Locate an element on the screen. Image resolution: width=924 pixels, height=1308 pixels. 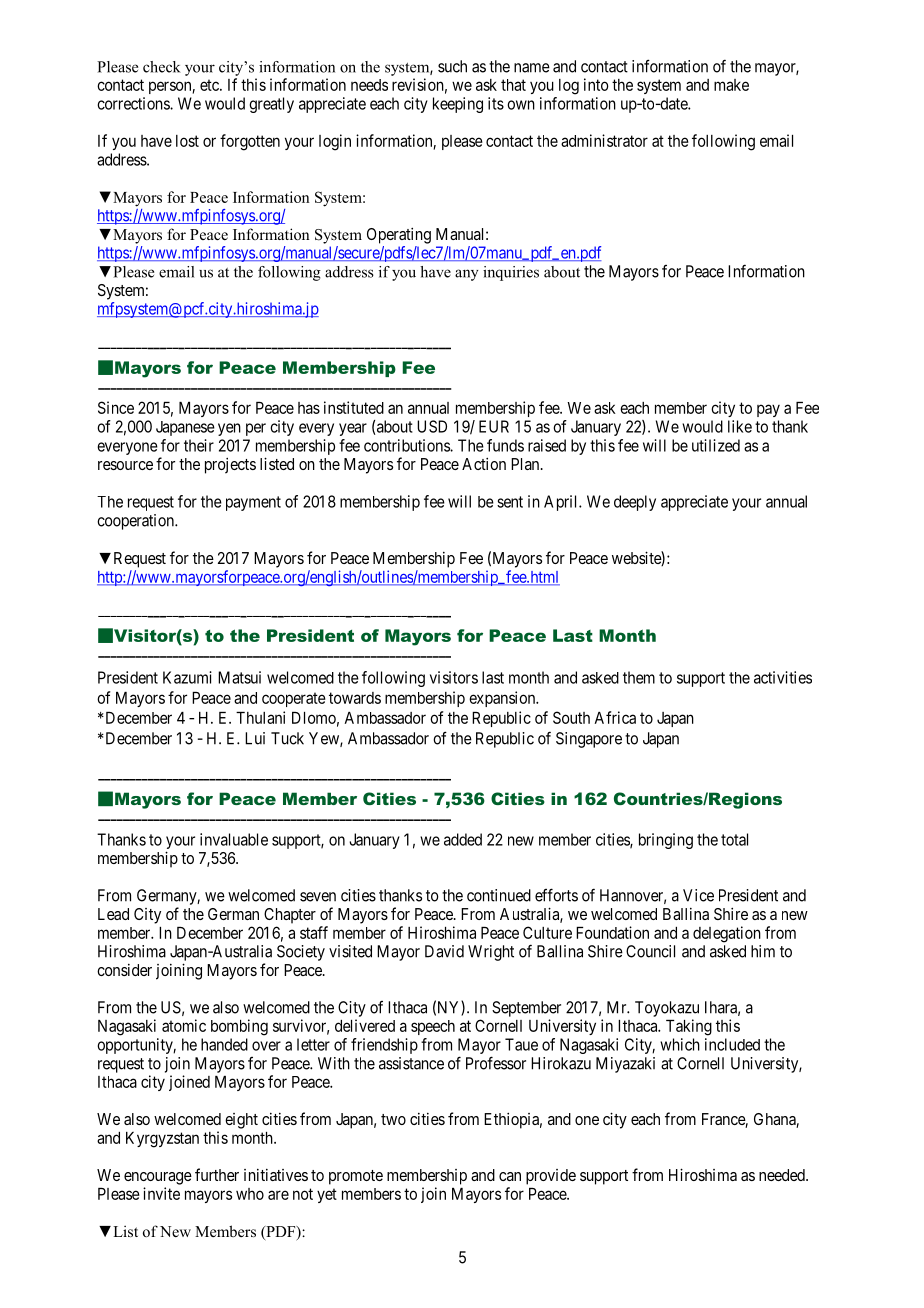
keeping is located at coordinates (458, 105).
